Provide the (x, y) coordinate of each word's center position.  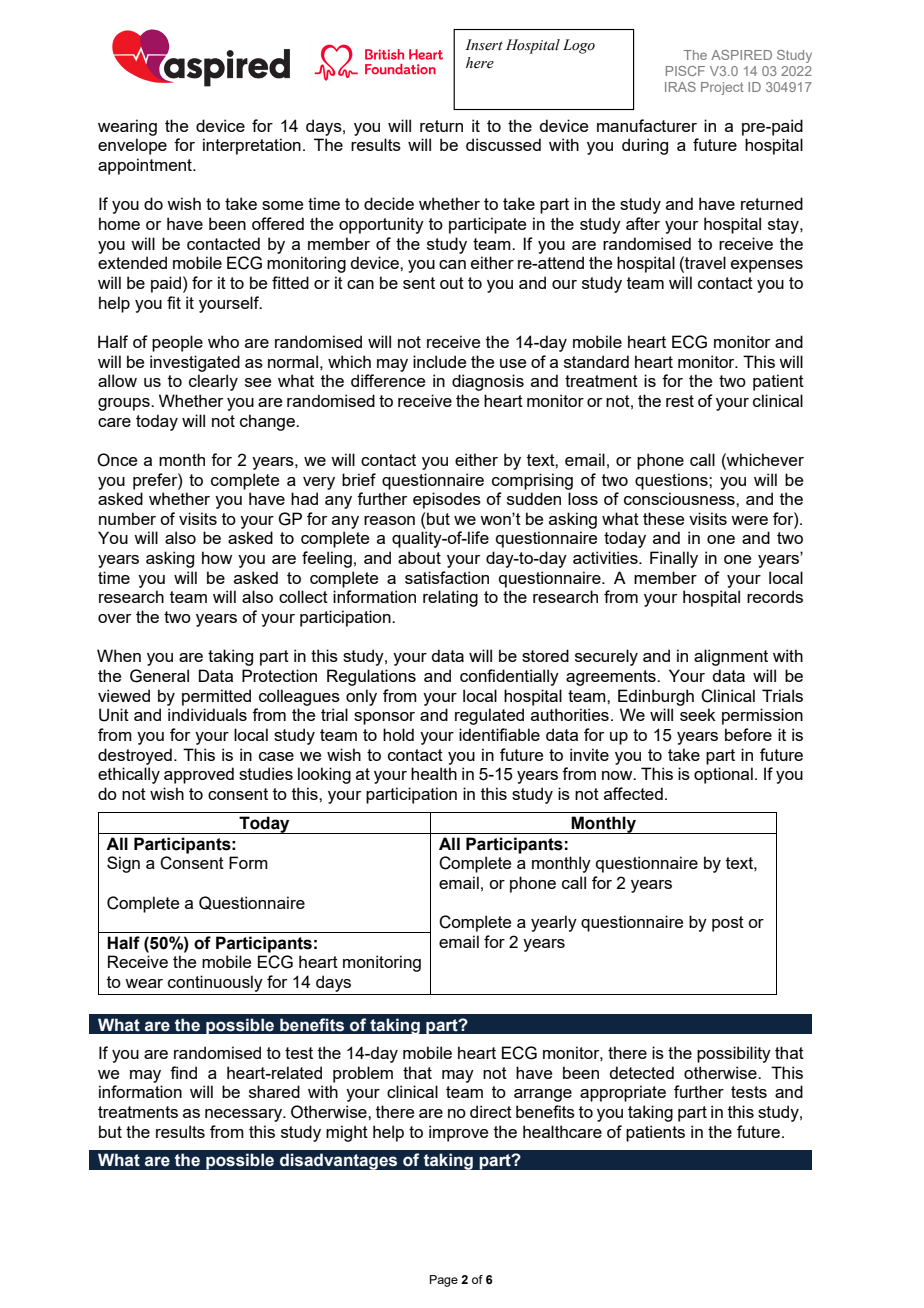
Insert (484, 45)
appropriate (623, 1093)
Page (444, 1281)
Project (722, 88)
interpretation (252, 146)
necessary (245, 1115)
